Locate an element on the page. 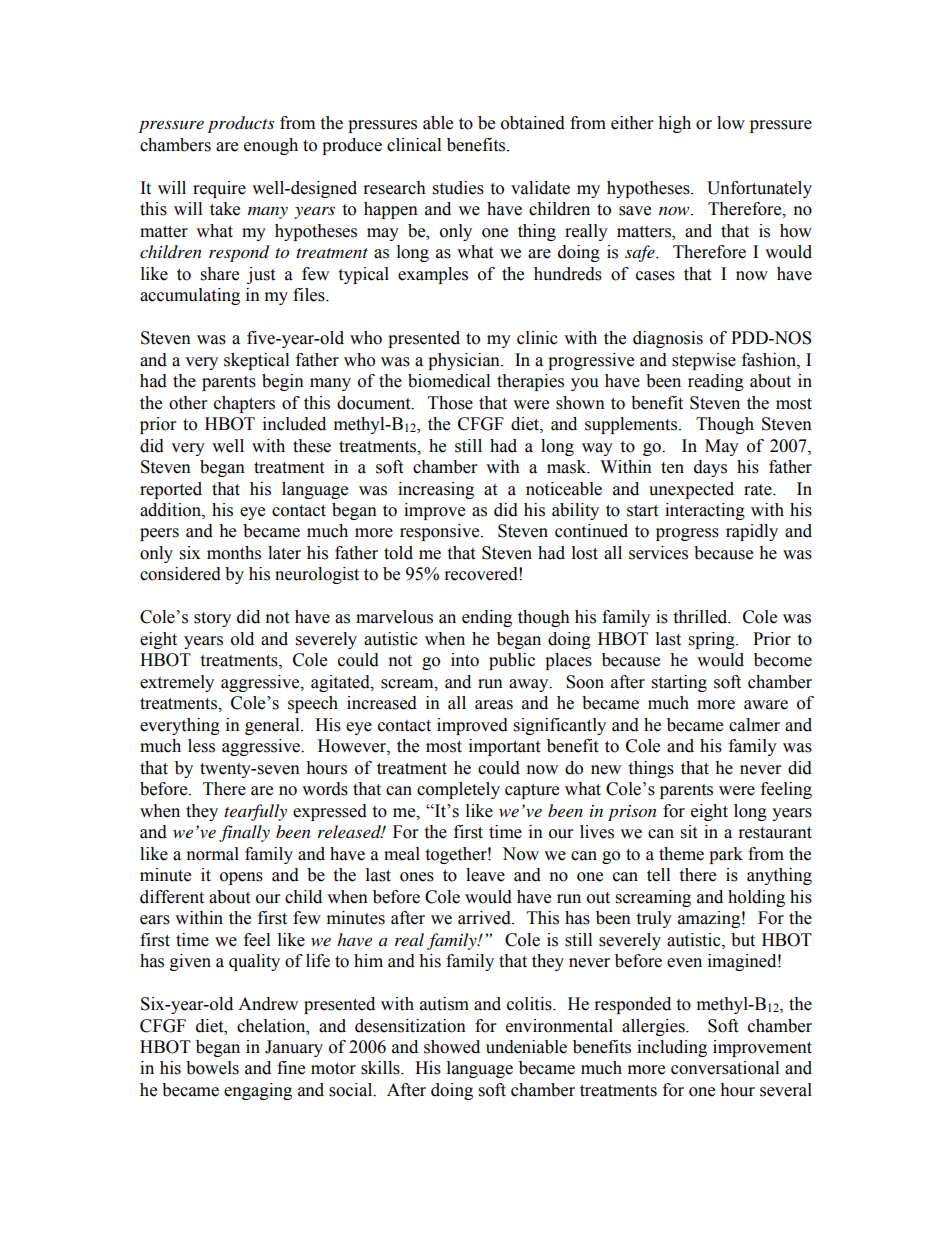 The height and width of the document is (1233, 952). products is located at coordinates (241, 124).
